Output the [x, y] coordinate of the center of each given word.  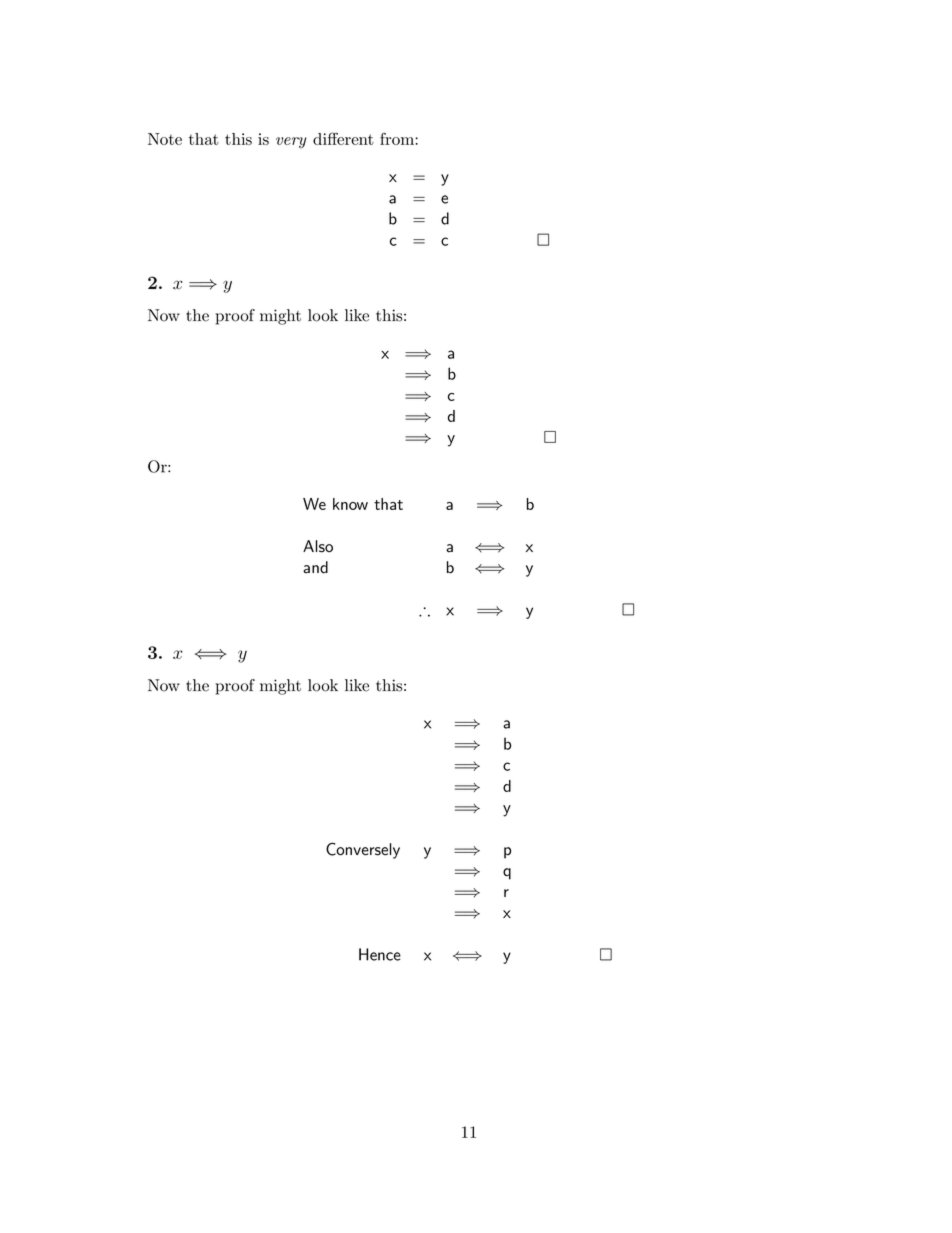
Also [318, 546]
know [350, 504]
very [291, 143]
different [343, 138]
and [315, 567]
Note [165, 139]
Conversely [363, 850]
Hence [380, 954]
